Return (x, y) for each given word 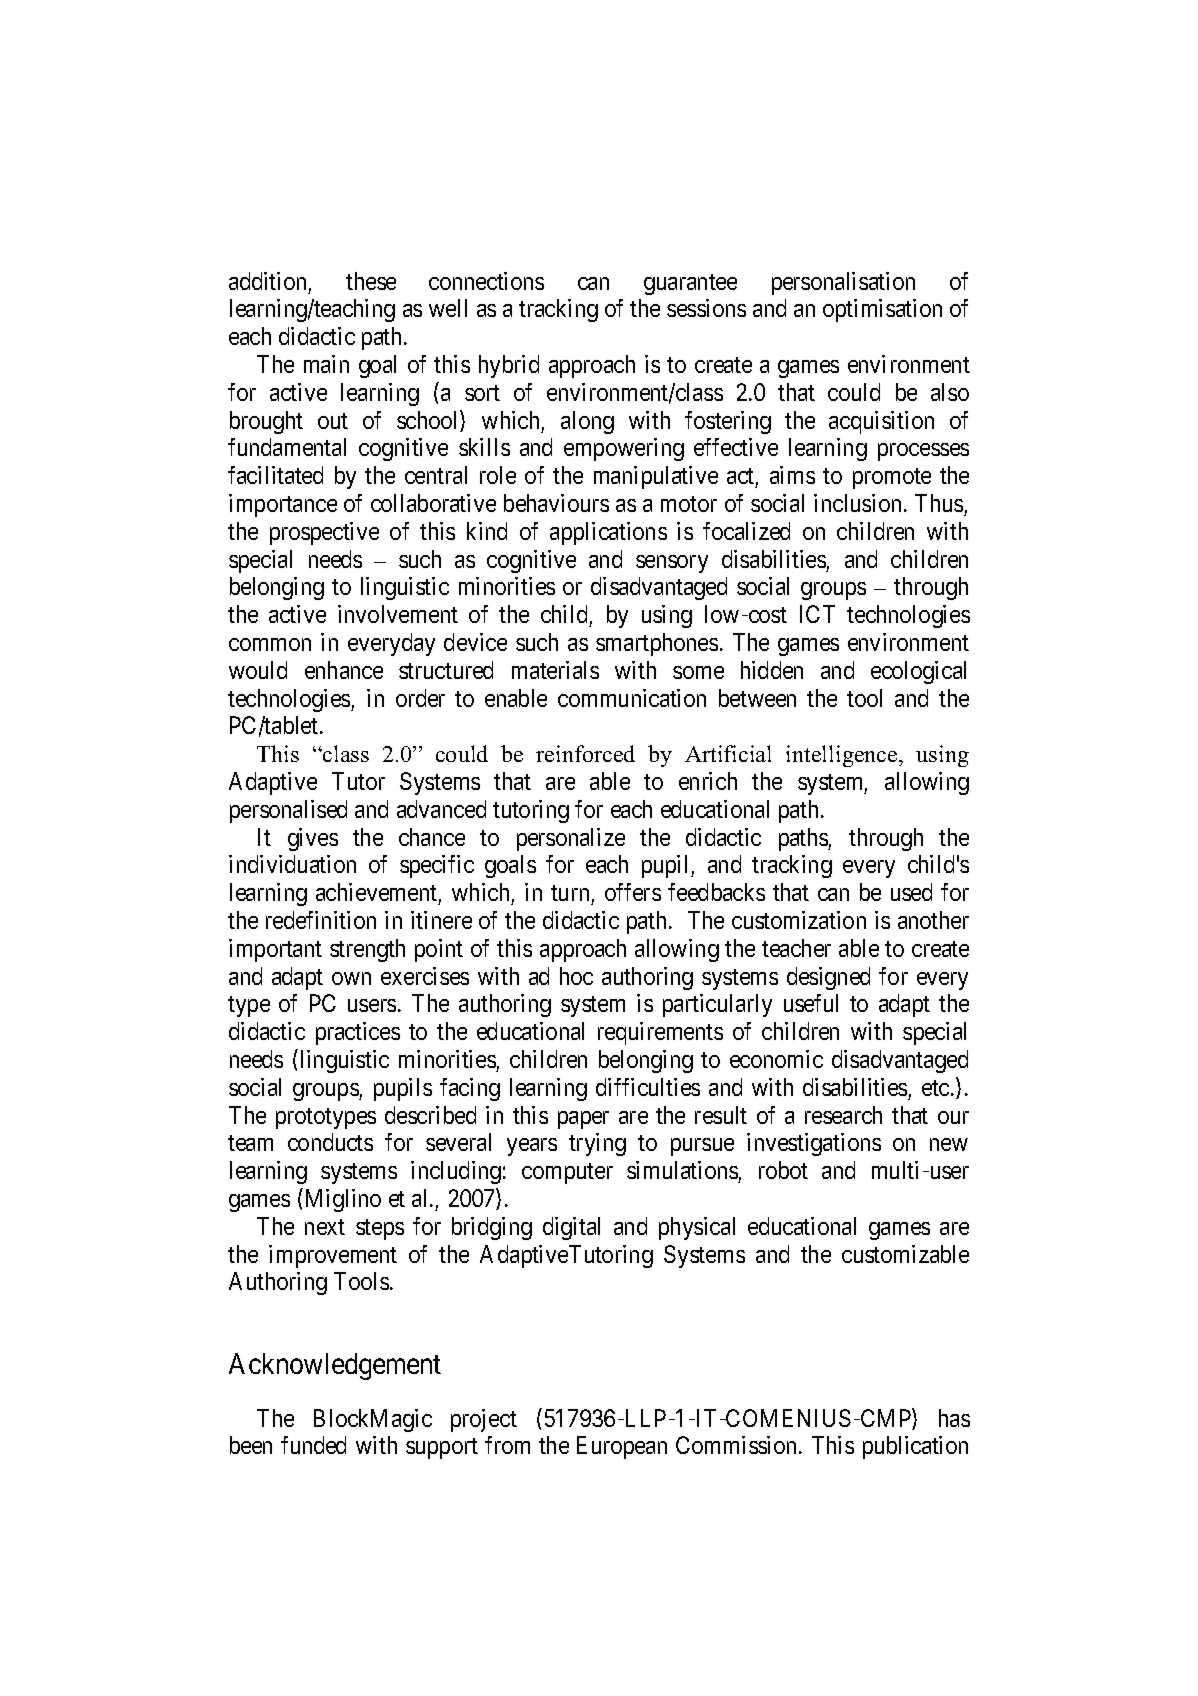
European (622, 1448)
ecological (918, 672)
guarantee (690, 284)
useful (811, 1003)
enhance (344, 670)
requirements (660, 1033)
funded (313, 1445)
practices (358, 1033)
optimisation (882, 310)
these (371, 281)
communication (632, 698)
